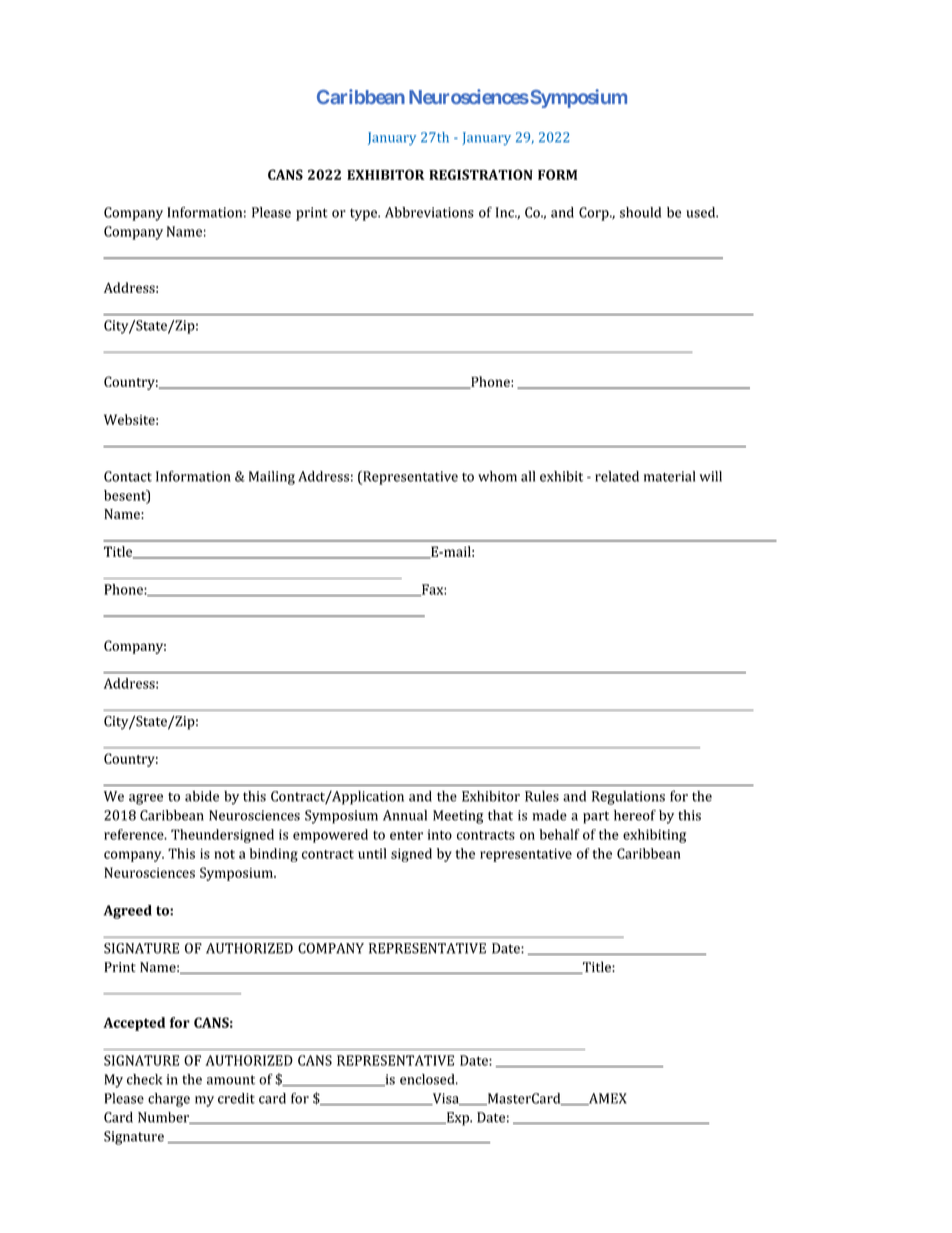 This screenshot has width=952, height=1233. What do you see at coordinates (429, 212) in the screenshot?
I see `Abbreviations` at bounding box center [429, 212].
